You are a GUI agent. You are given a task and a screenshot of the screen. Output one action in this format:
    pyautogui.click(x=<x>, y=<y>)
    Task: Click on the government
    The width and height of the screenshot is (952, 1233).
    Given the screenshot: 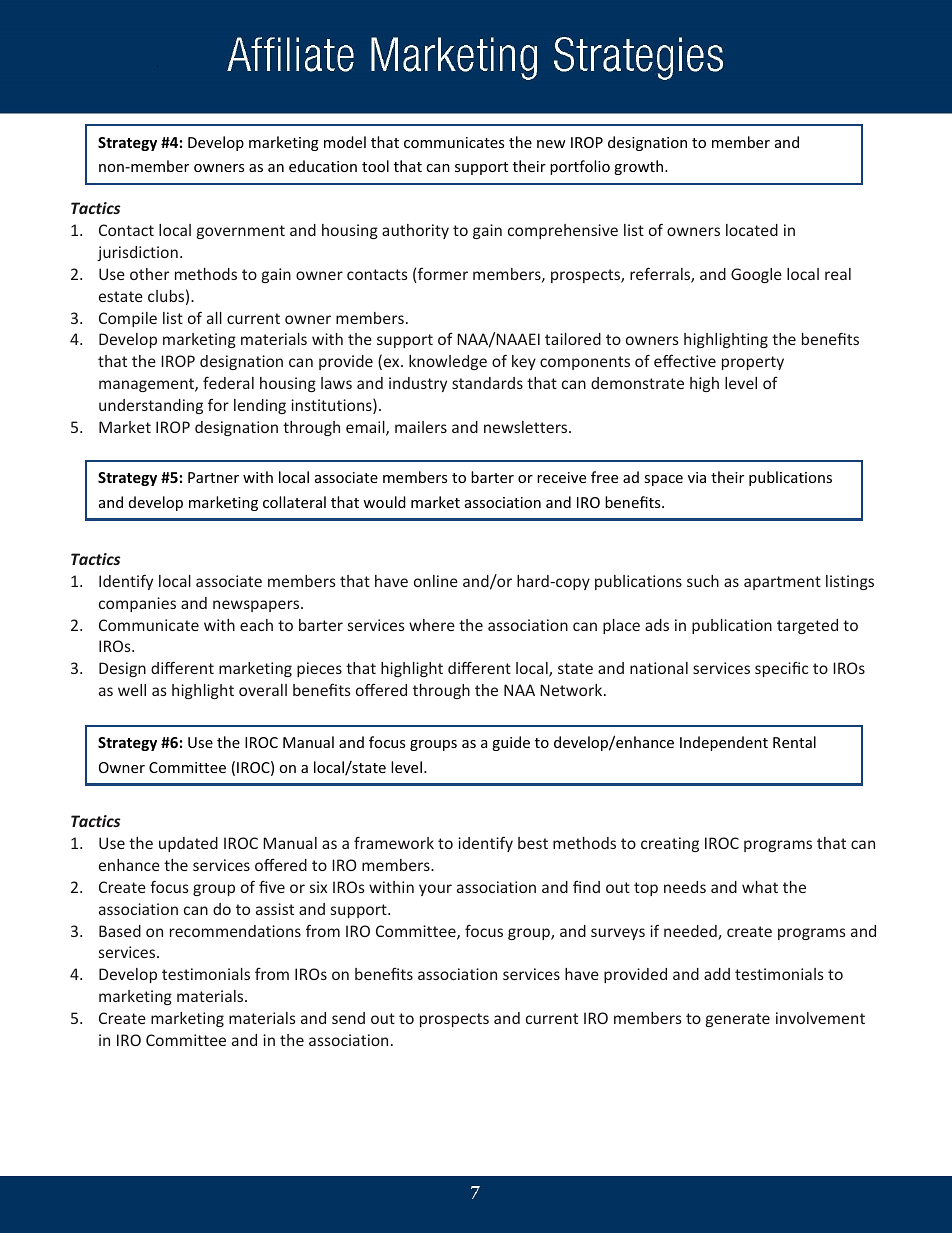 What is the action you would take?
    pyautogui.click(x=241, y=232)
